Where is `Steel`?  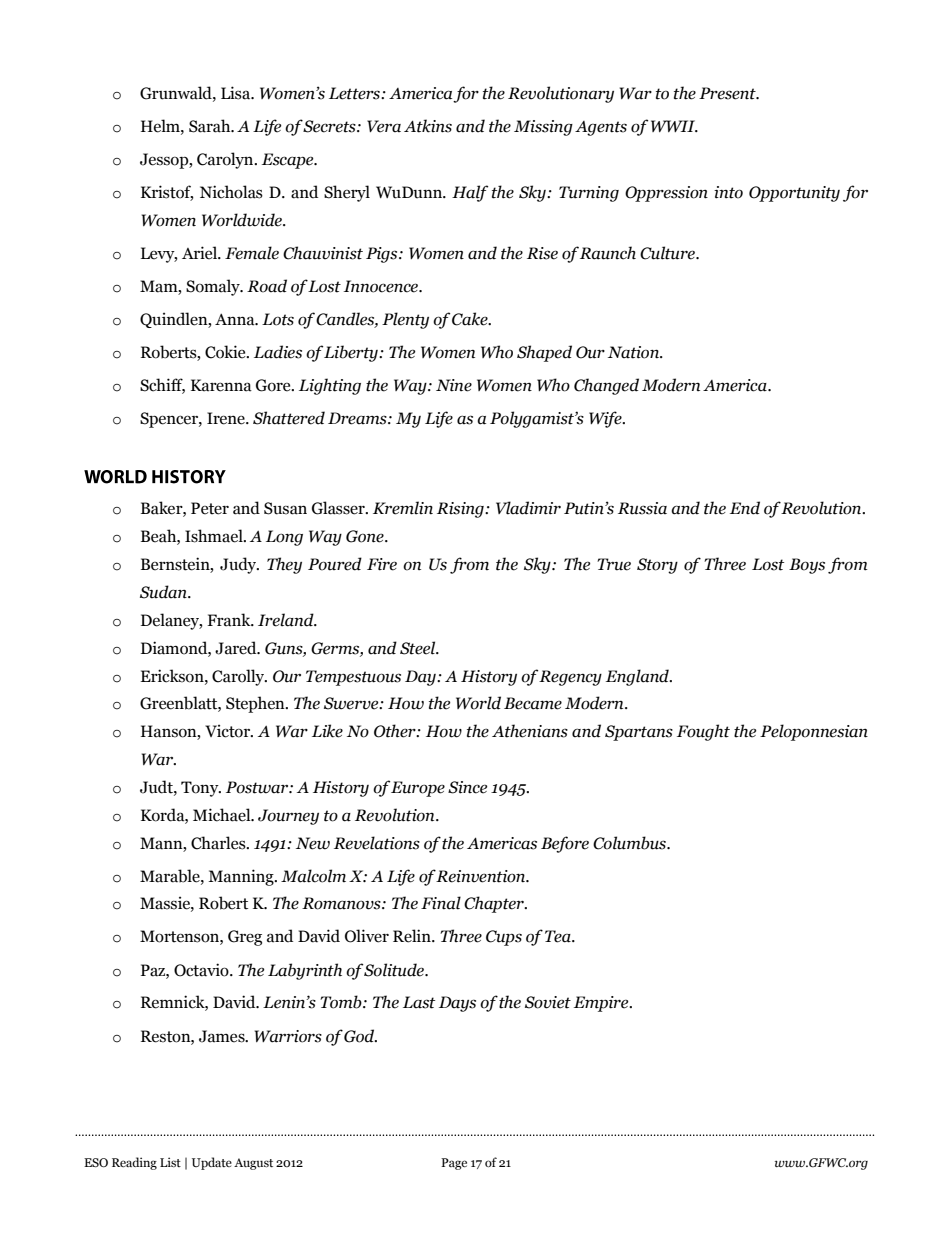
Steel is located at coordinates (419, 648).
